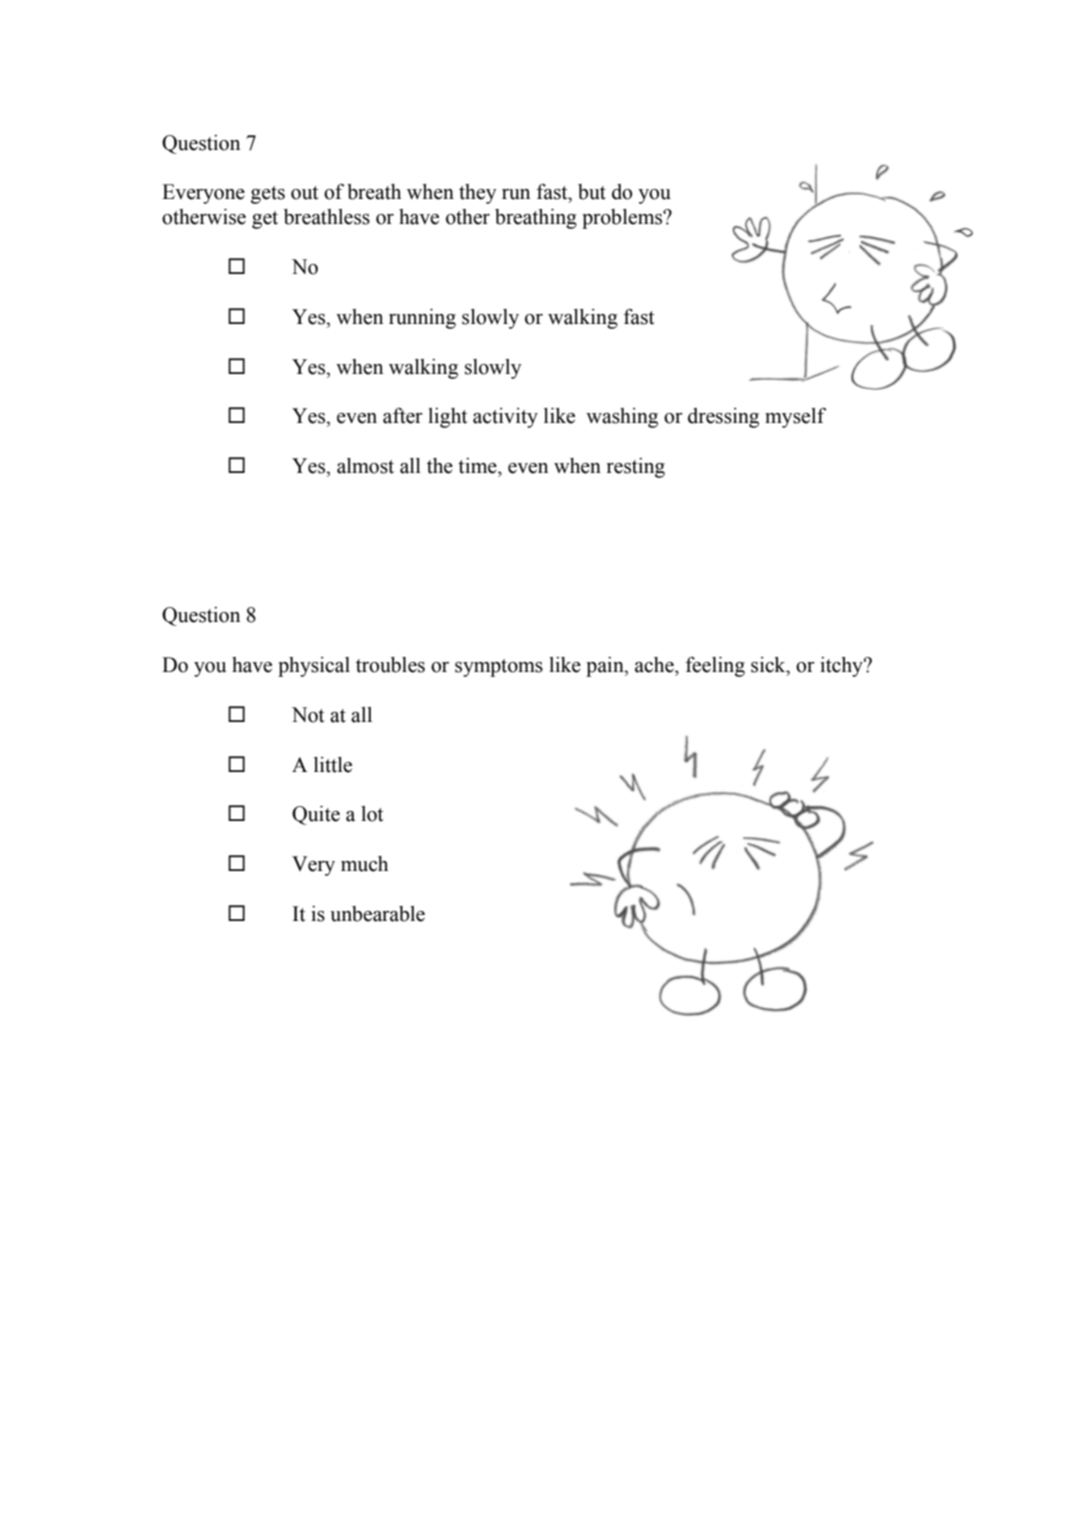  Describe the element at coordinates (592, 192) in the screenshot. I see `but` at that location.
